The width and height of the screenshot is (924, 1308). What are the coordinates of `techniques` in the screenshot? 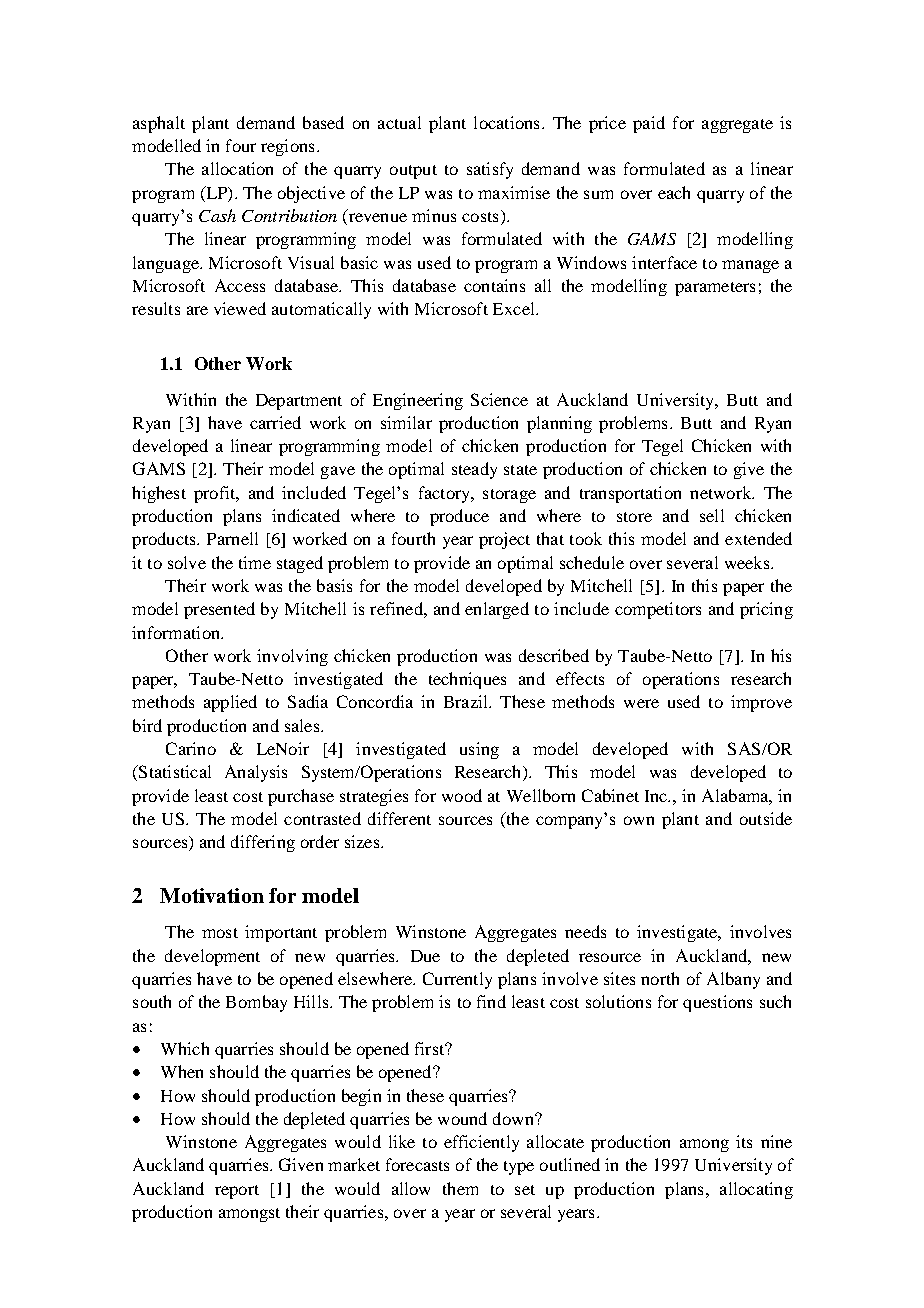 It's located at (467, 680).
